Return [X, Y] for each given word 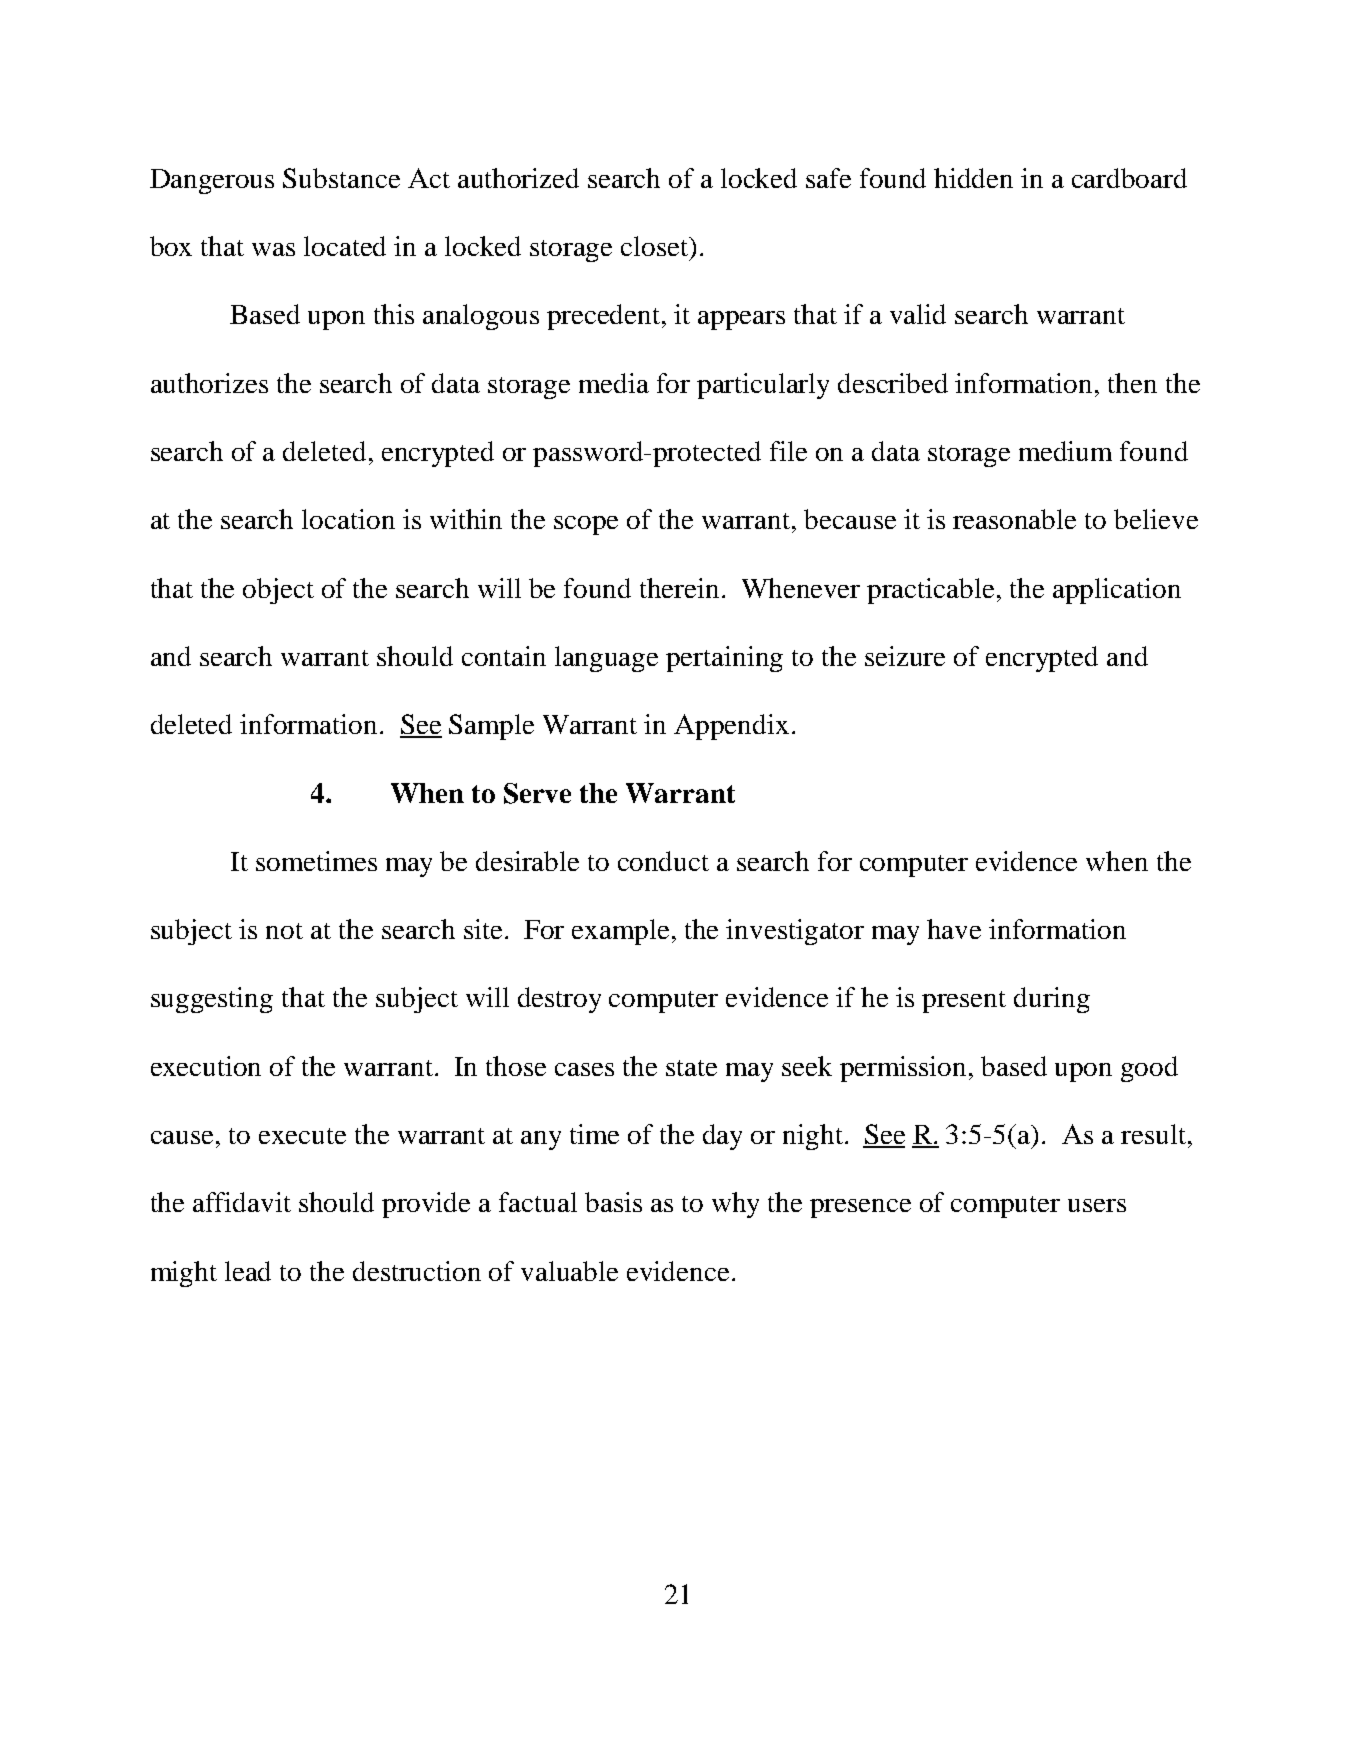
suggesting [212, 1000]
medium [1065, 451]
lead [248, 1271]
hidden [973, 178]
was [273, 249]
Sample [491, 727]
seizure [905, 656]
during [1052, 1000]
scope [586, 525]
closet [656, 246]
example [620, 932]
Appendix [731, 727]
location [348, 519]
